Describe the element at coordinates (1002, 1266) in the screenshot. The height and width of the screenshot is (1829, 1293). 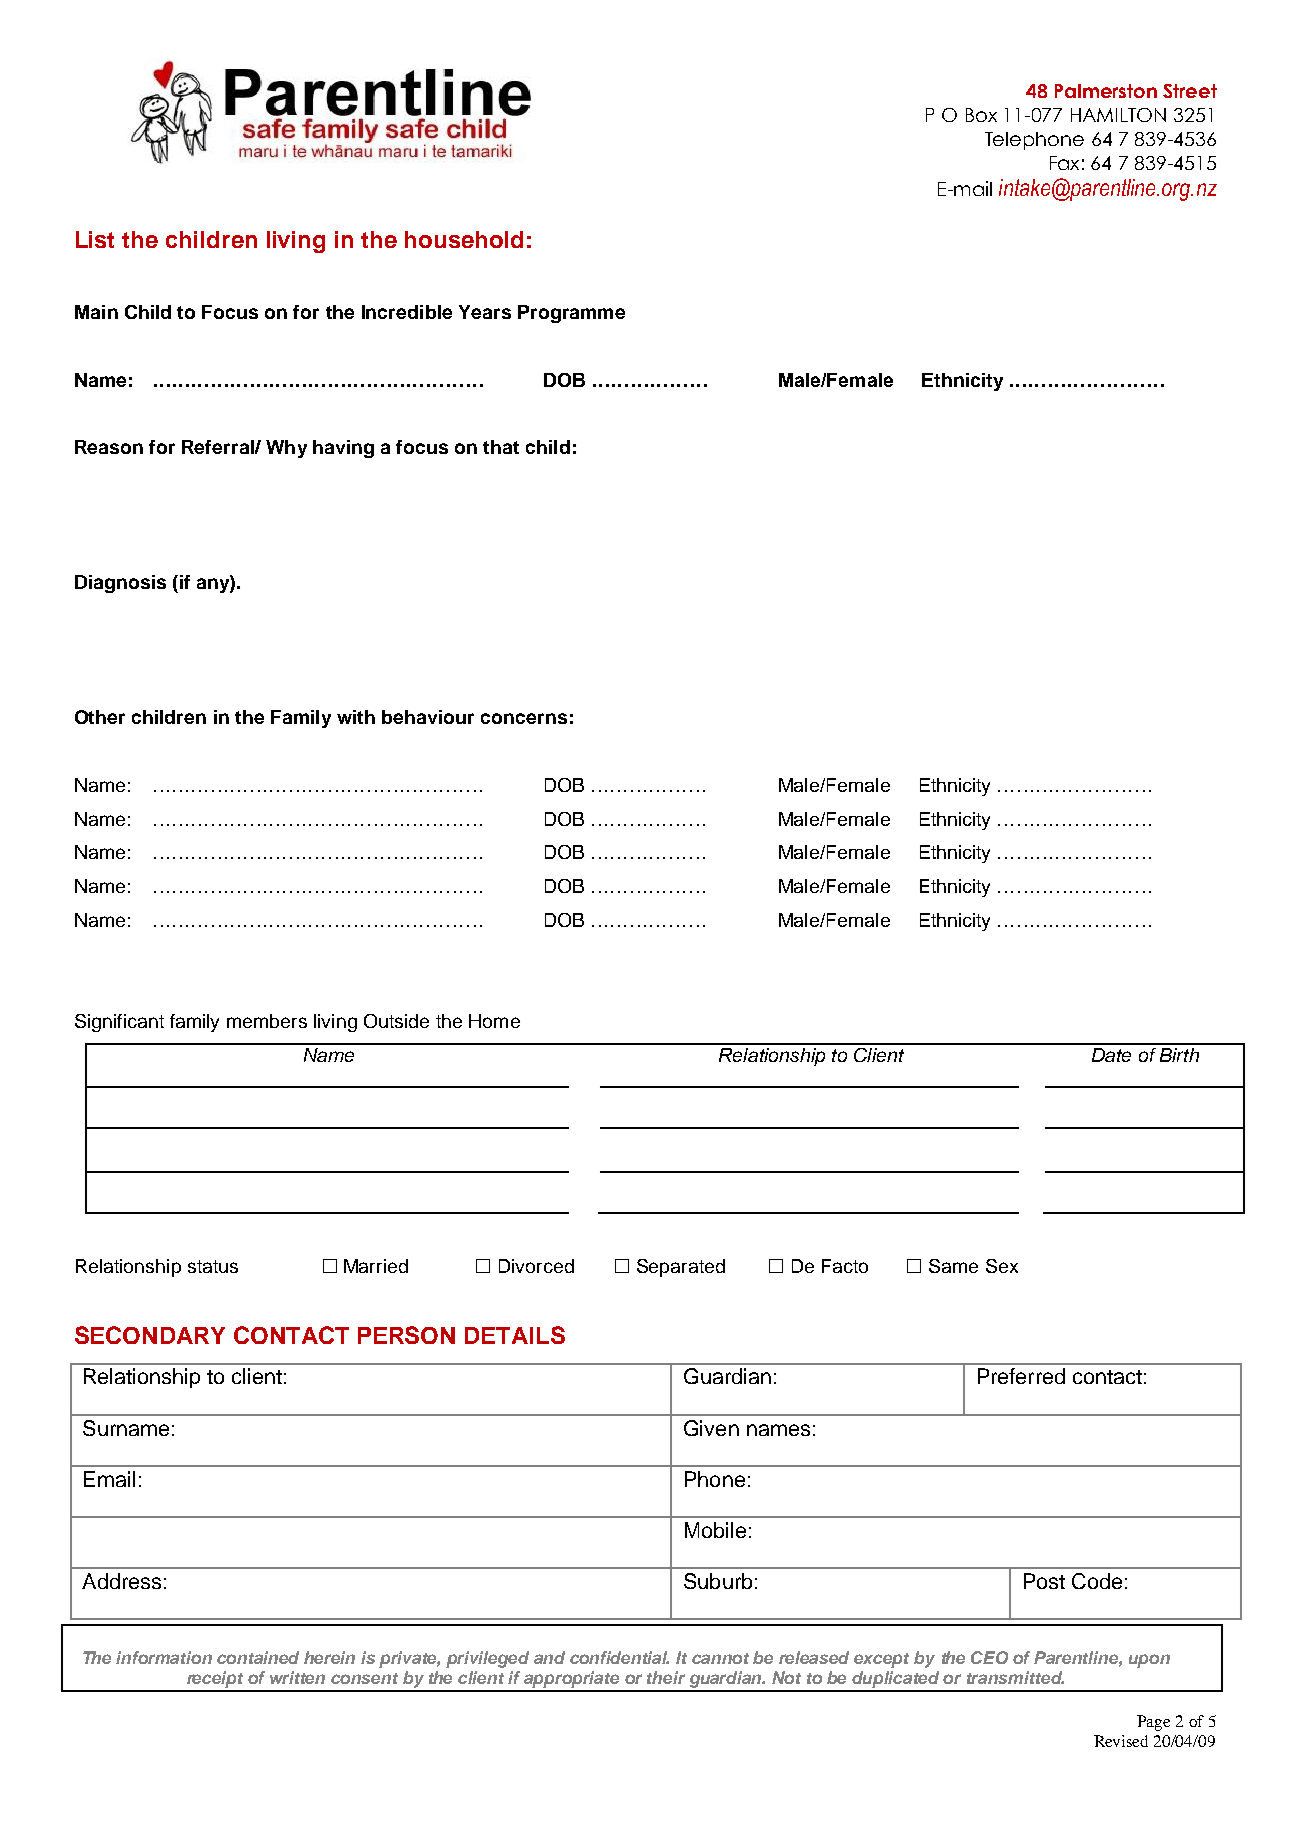
I see `Sex` at that location.
